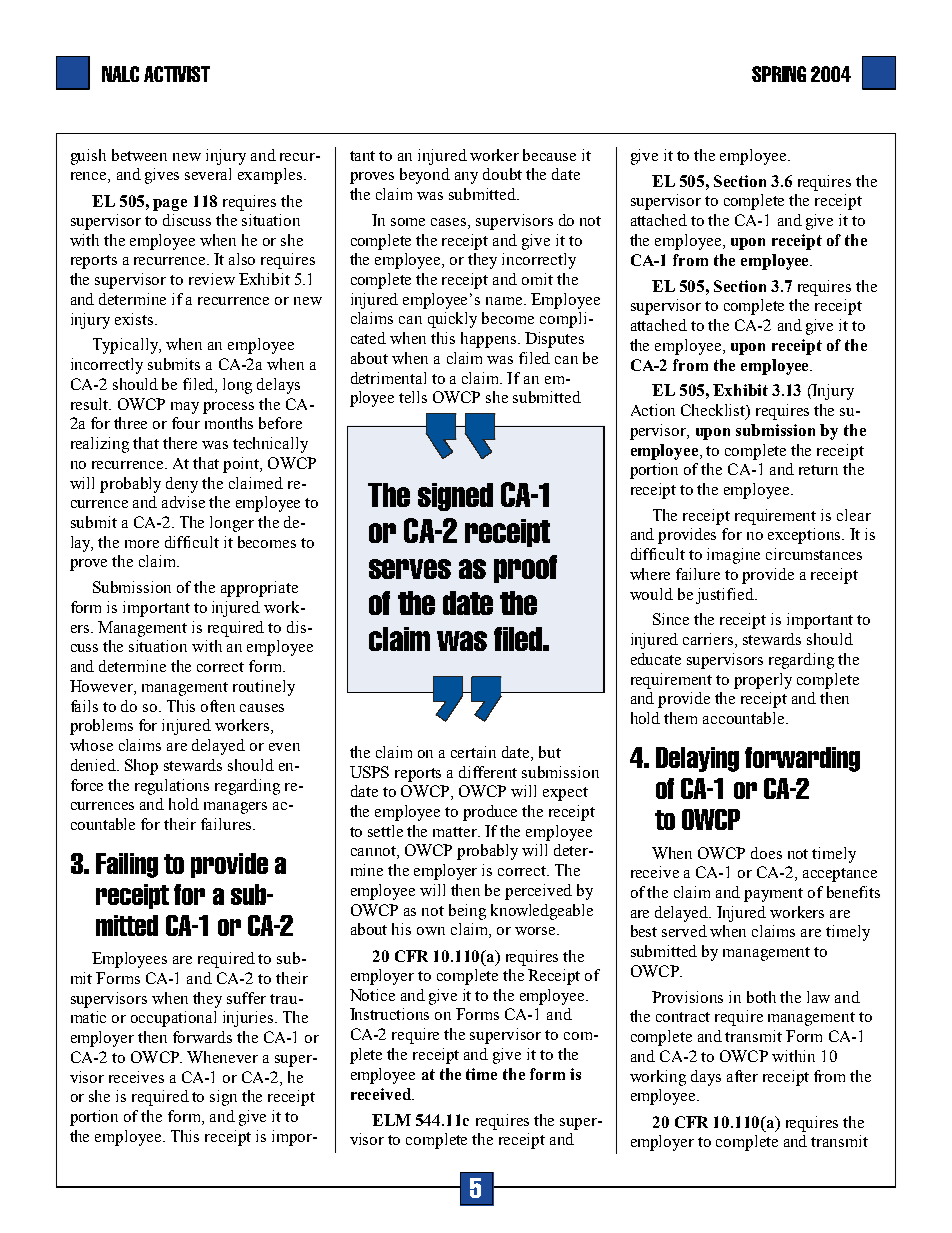 Image resolution: width=952 pixels, height=1233 pixels. What do you see at coordinates (742, 1076) in the image?
I see `after` at bounding box center [742, 1076].
